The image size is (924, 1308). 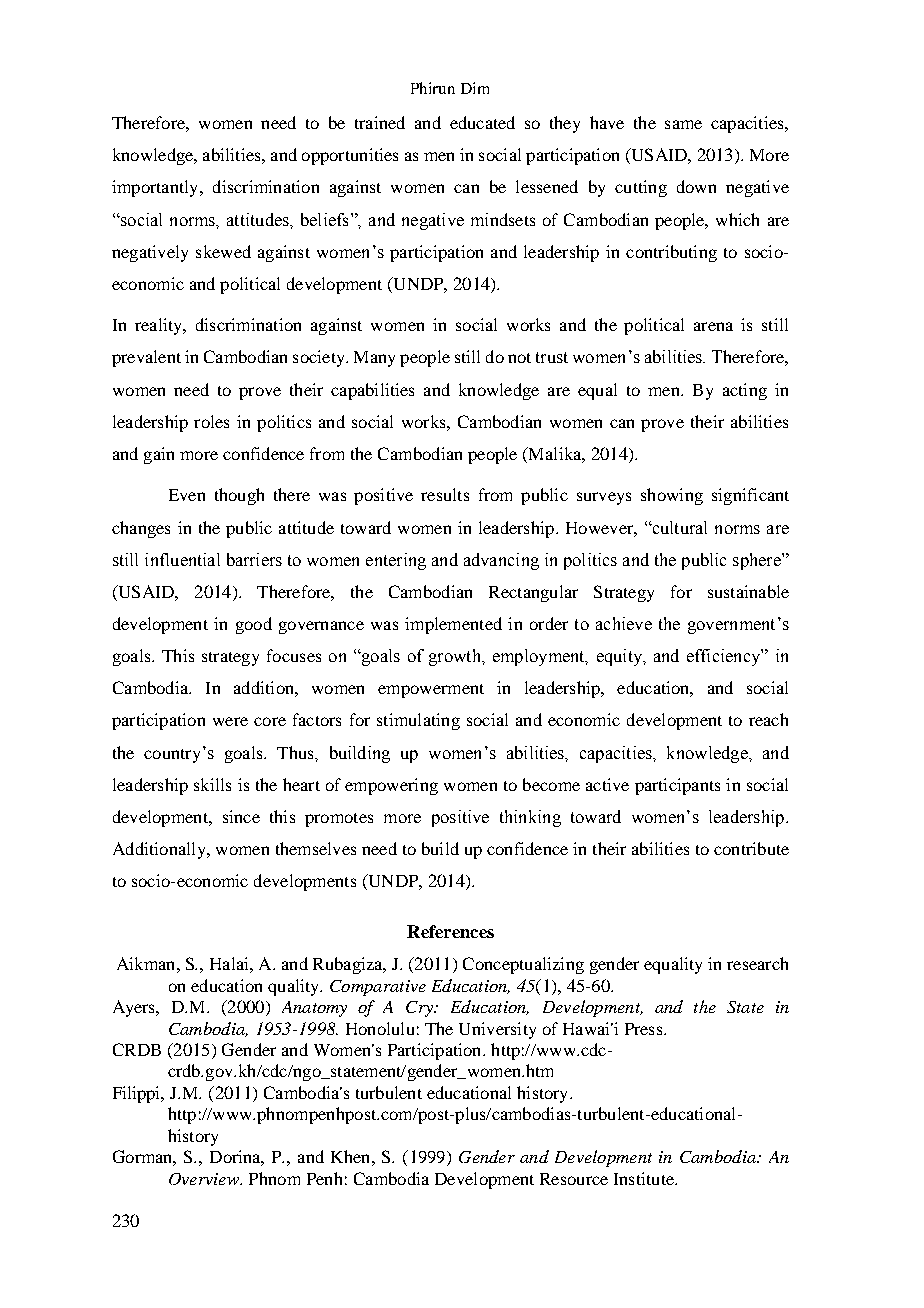 What do you see at coordinates (212, 784) in the screenshot?
I see `skills` at bounding box center [212, 784].
